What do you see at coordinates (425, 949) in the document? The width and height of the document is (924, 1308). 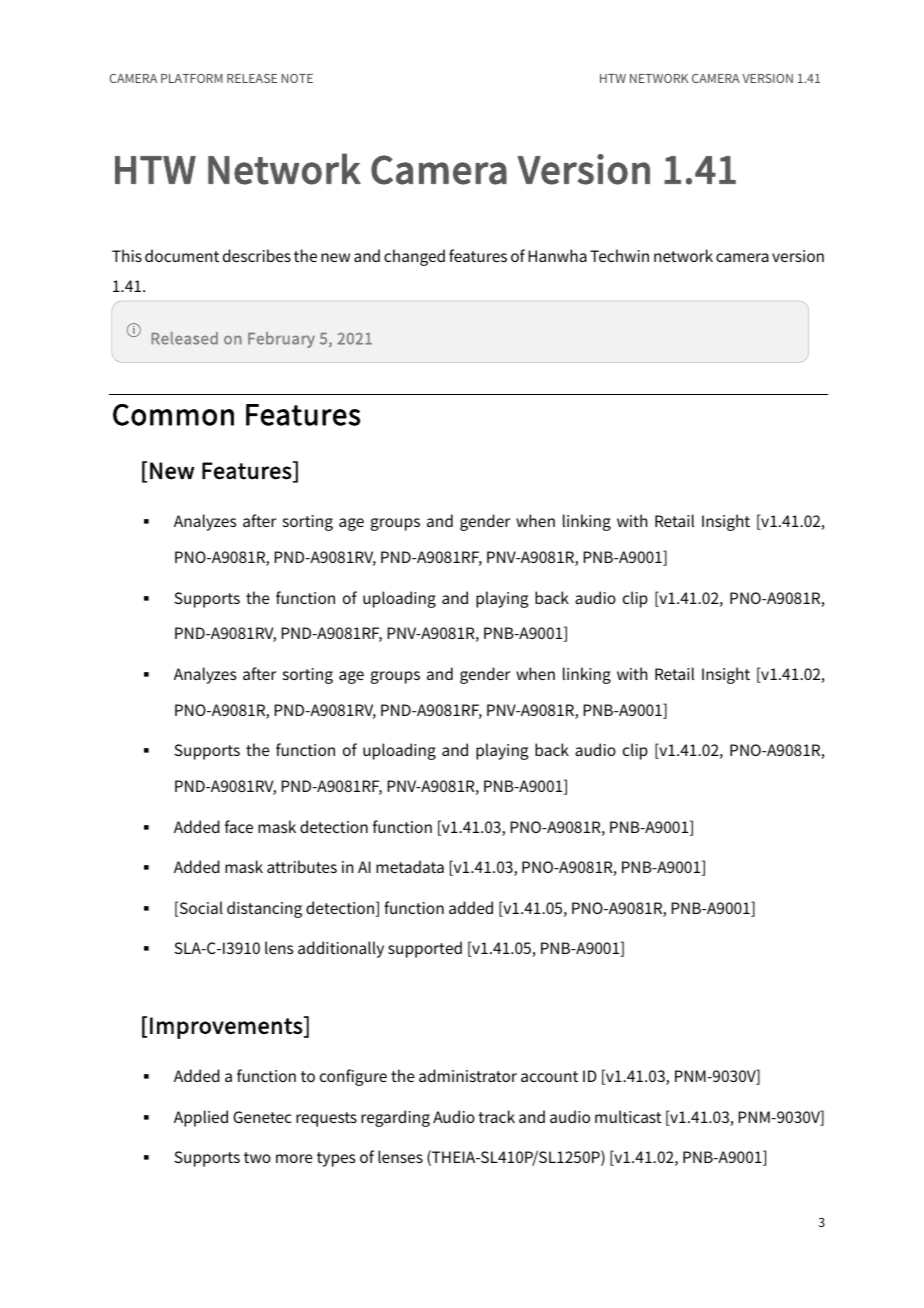 I see `supported` at bounding box center [425, 949].
